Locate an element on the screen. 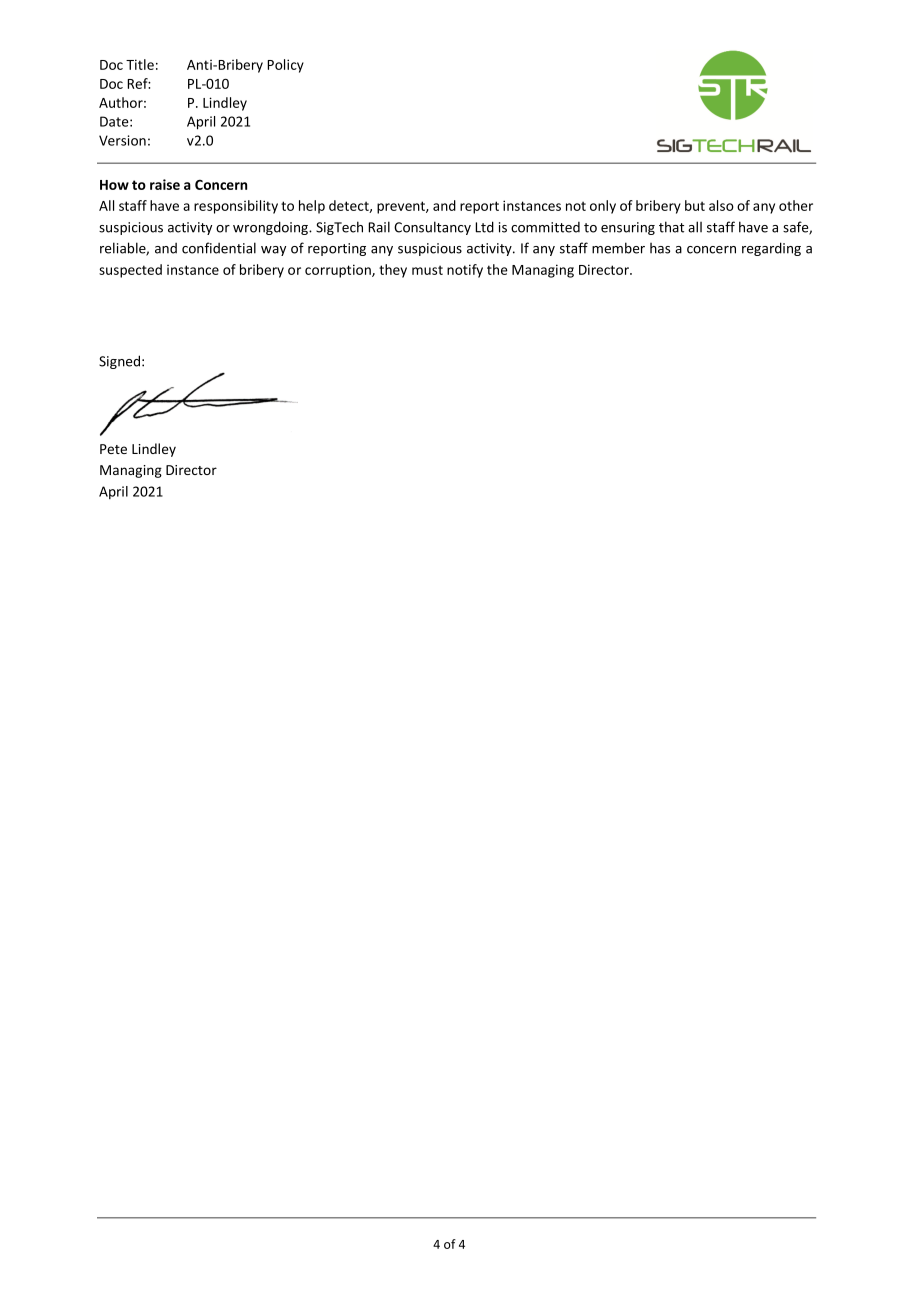  Pete is located at coordinates (113, 449).
